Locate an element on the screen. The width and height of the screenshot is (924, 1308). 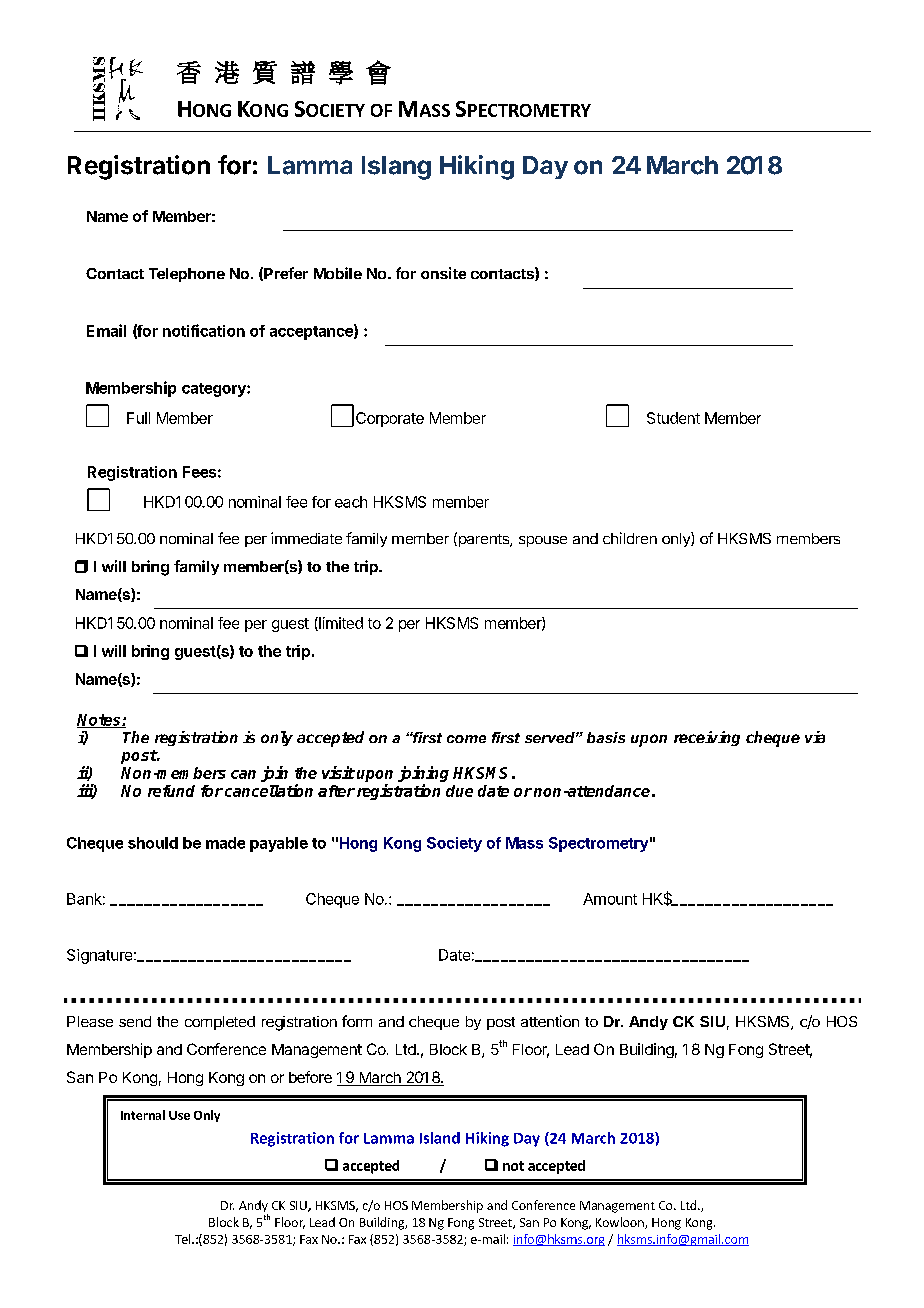
receiving is located at coordinates (707, 738).
